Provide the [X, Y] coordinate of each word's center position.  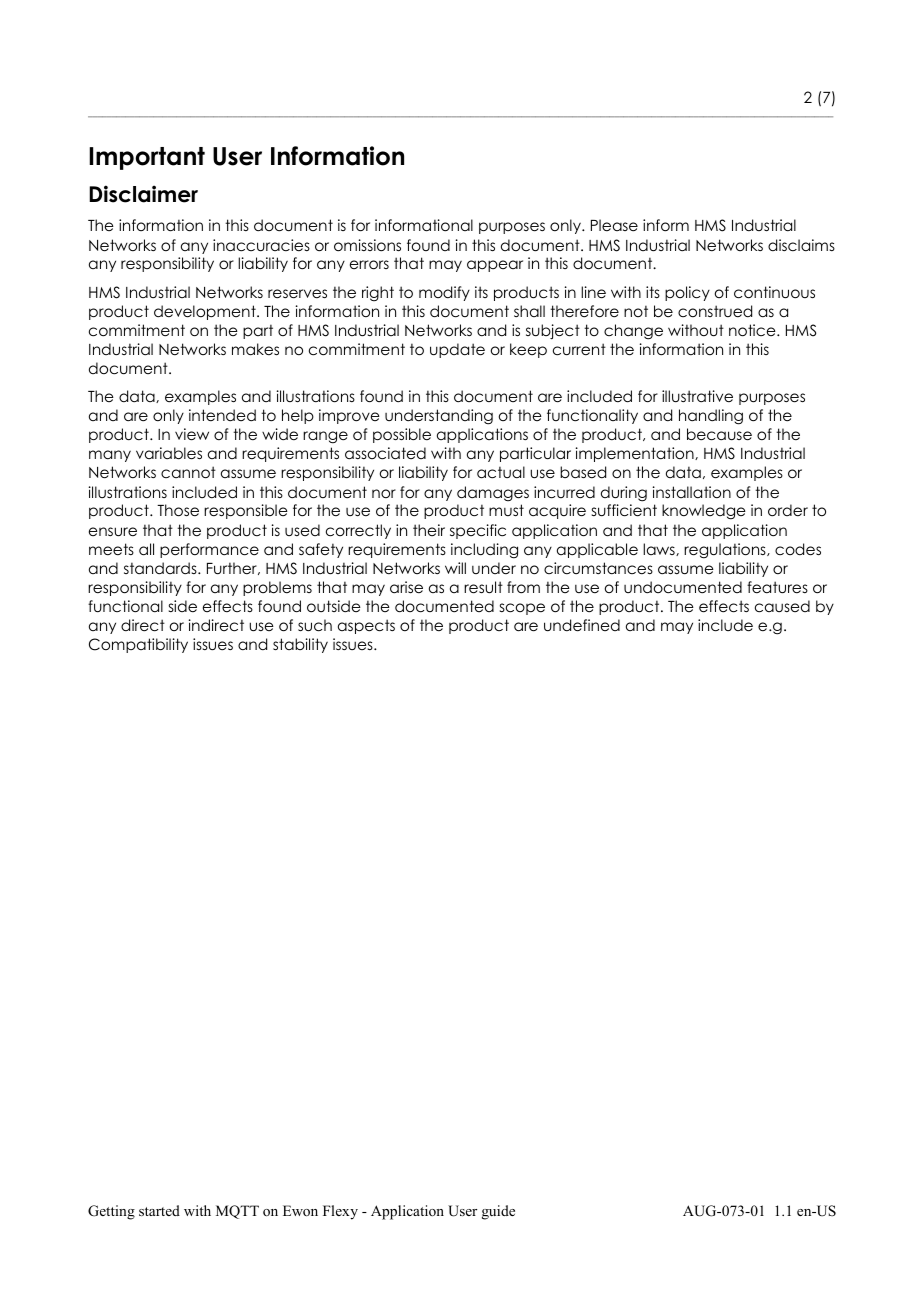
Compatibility [138, 645]
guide [498, 1212]
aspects [366, 626]
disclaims [801, 245]
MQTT [237, 1212]
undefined [582, 625]
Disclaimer [143, 194]
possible [402, 435]
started [159, 1210]
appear [495, 266]
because [719, 434]
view [192, 434]
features [777, 587]
